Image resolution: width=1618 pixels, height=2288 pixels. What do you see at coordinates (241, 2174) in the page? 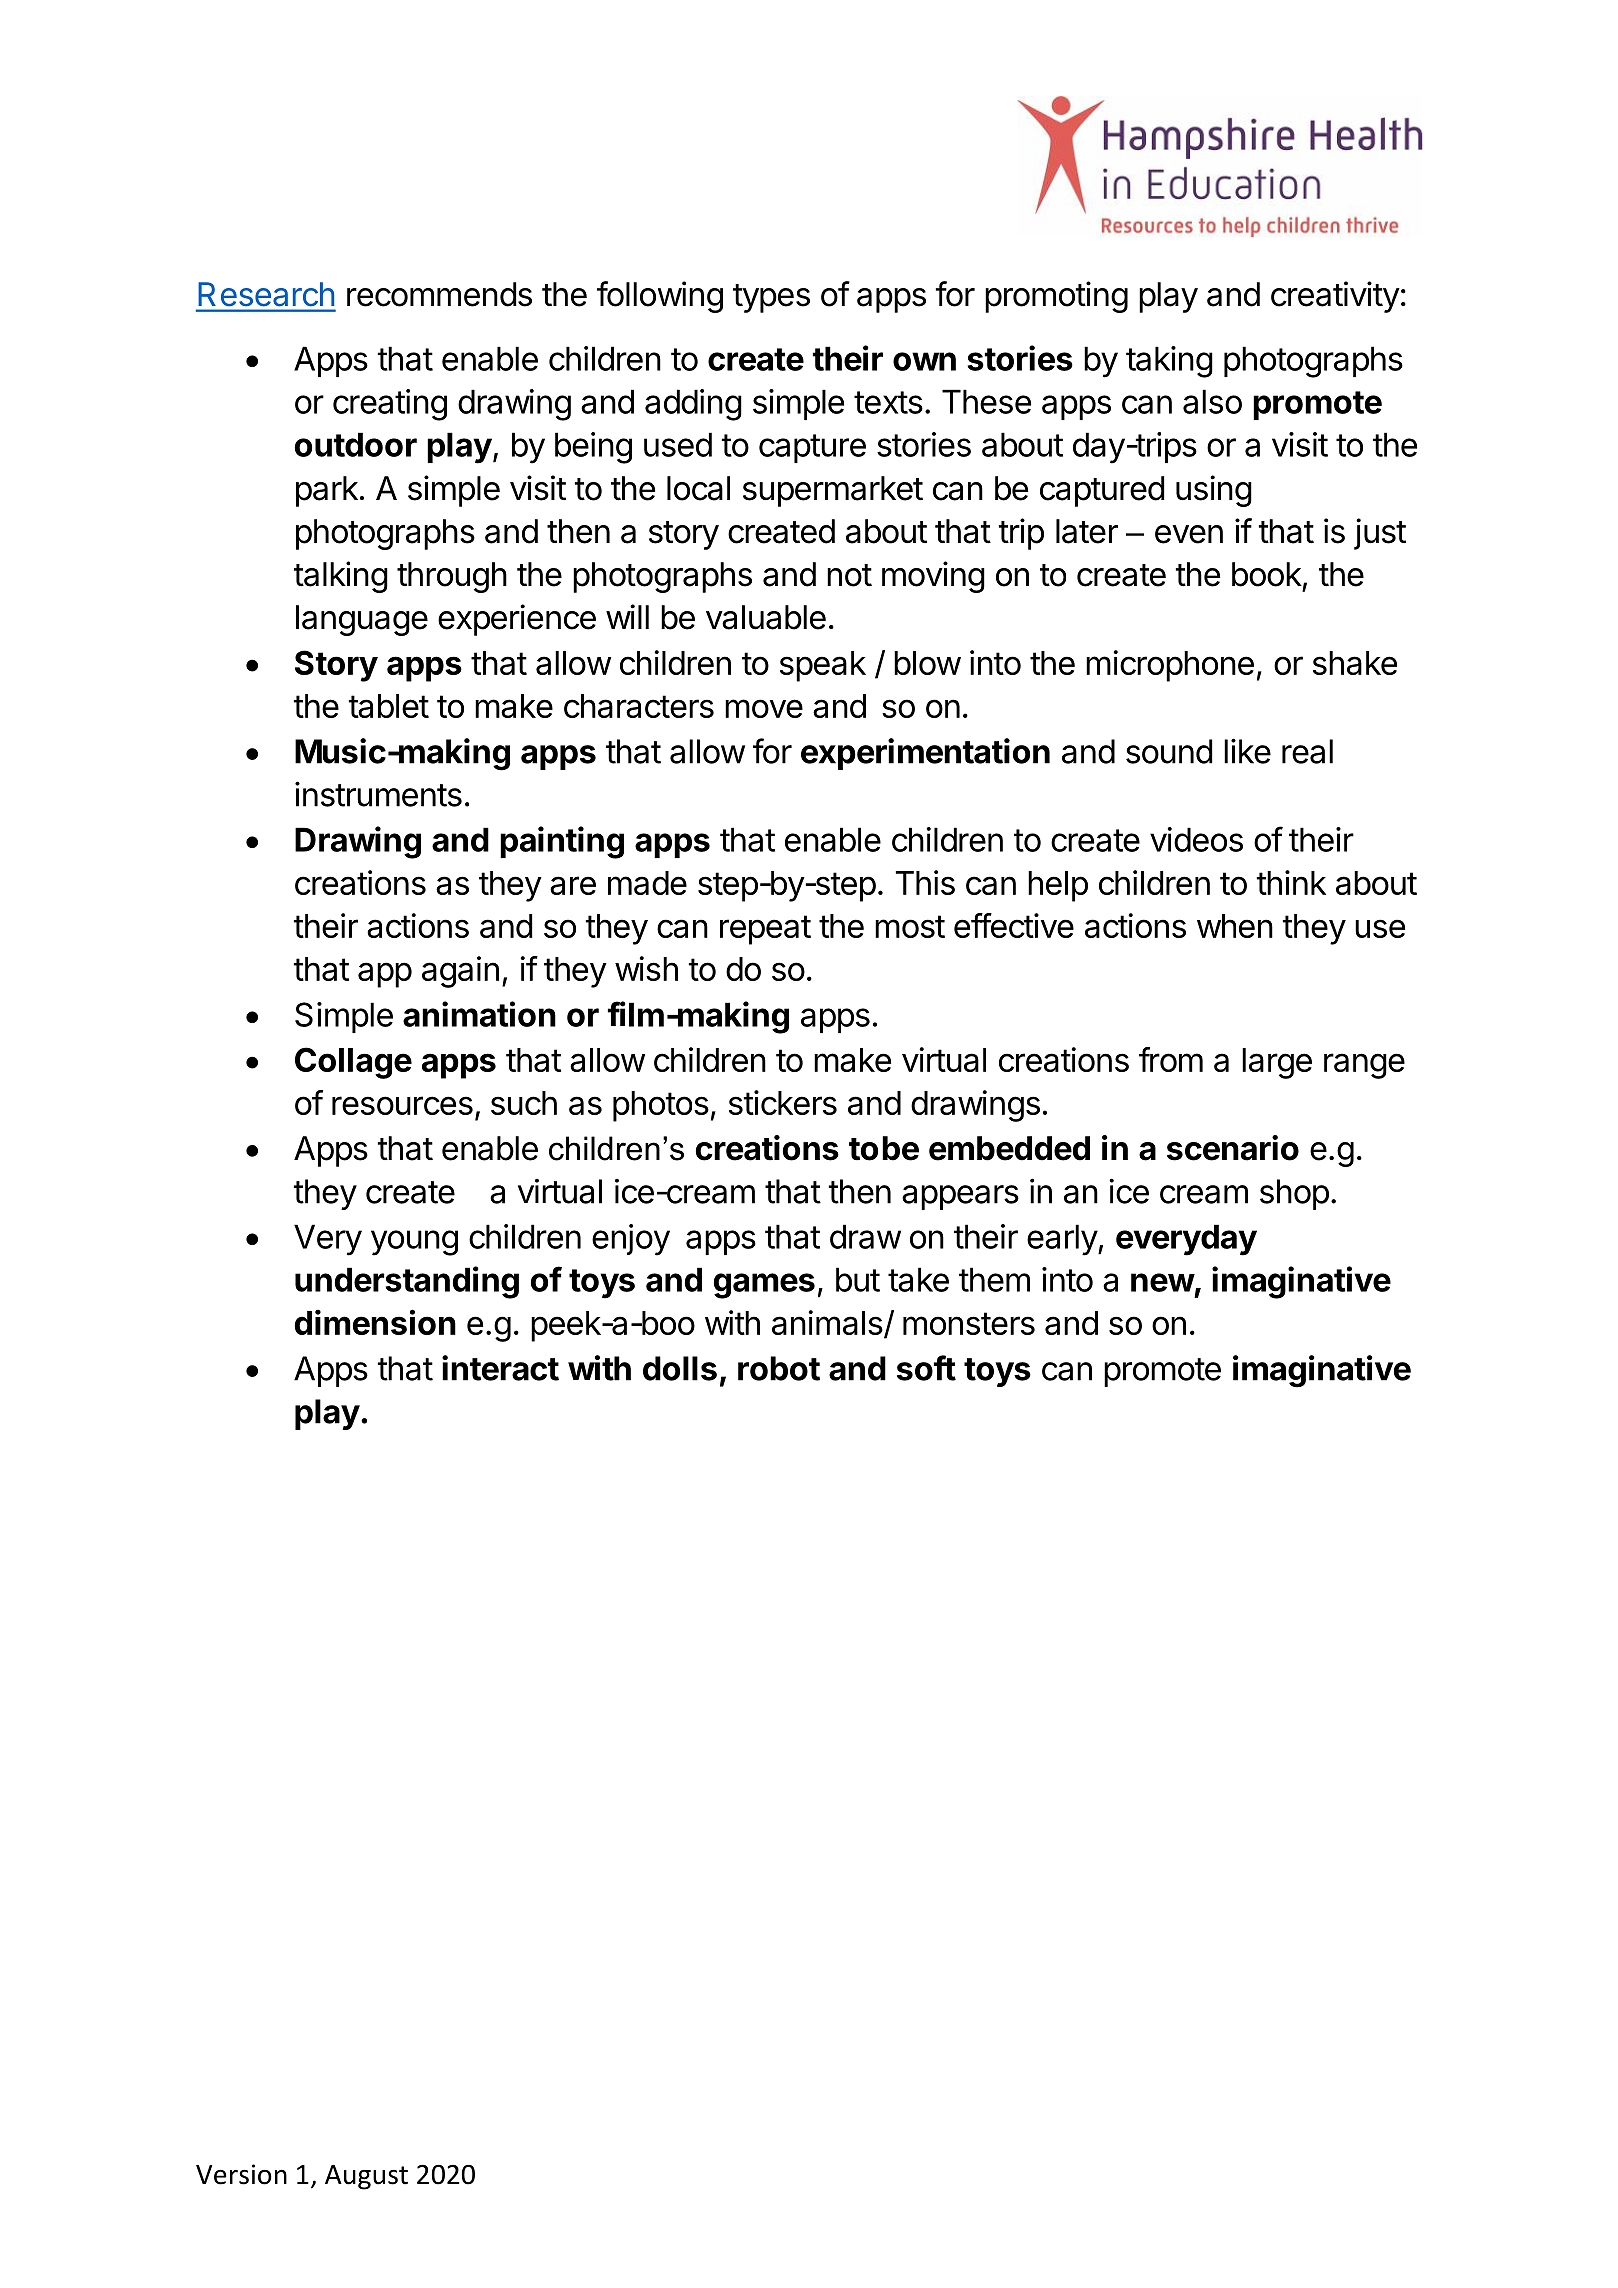
I see `Version` at bounding box center [241, 2174].
